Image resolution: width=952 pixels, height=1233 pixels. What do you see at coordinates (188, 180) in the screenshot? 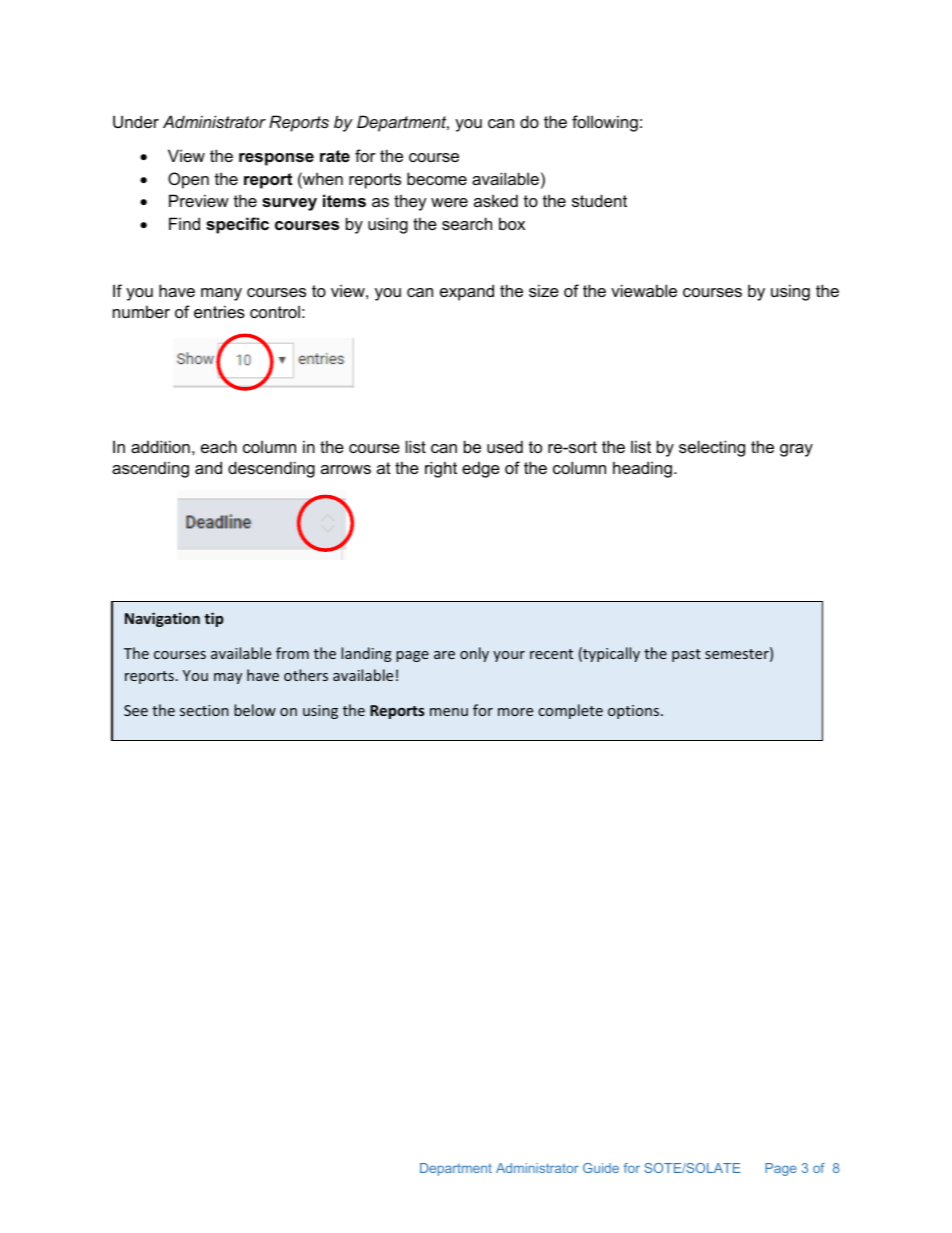
I see `Open` at bounding box center [188, 180].
